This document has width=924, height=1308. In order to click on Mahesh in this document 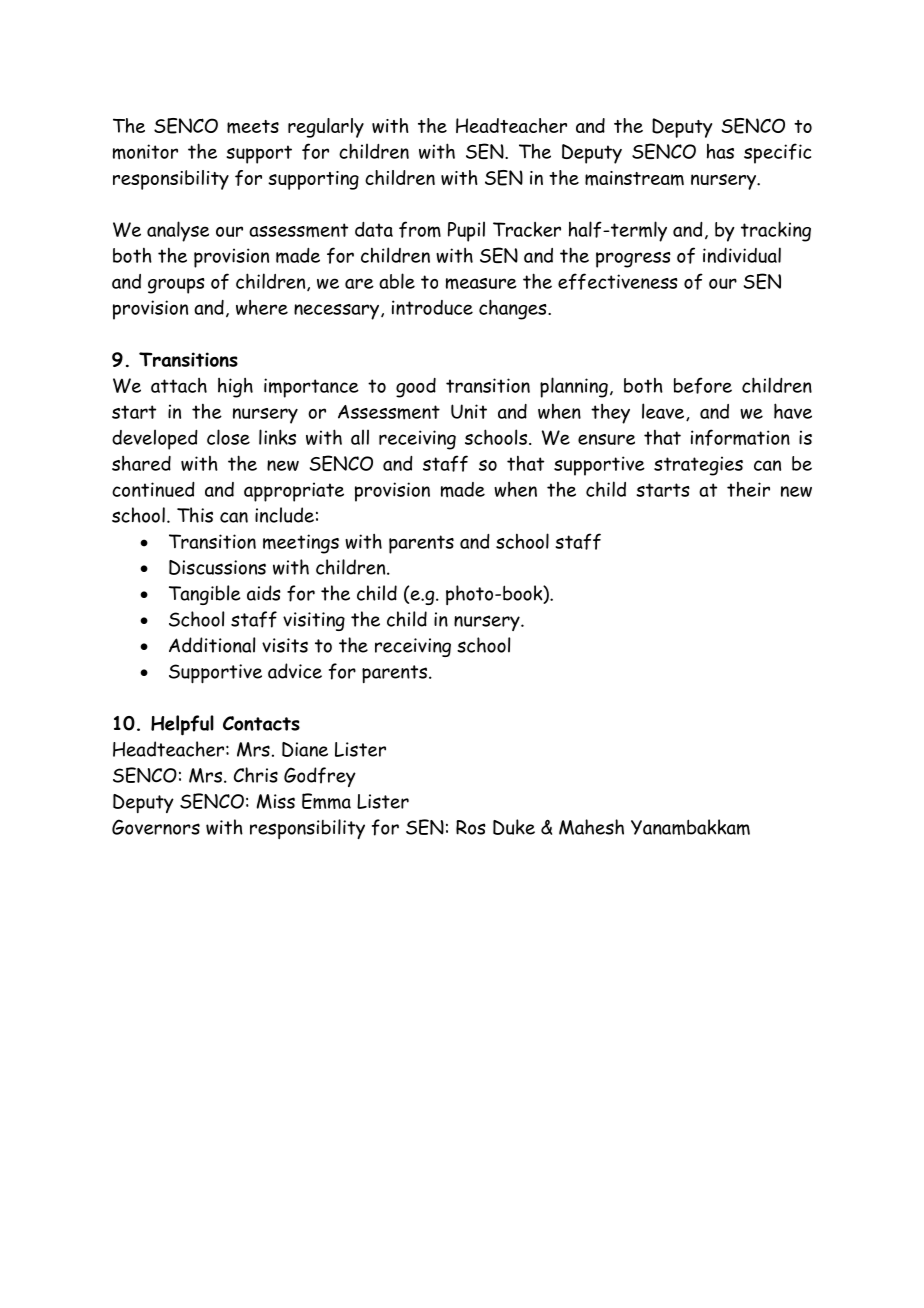, I will do `click(591, 827)`.
